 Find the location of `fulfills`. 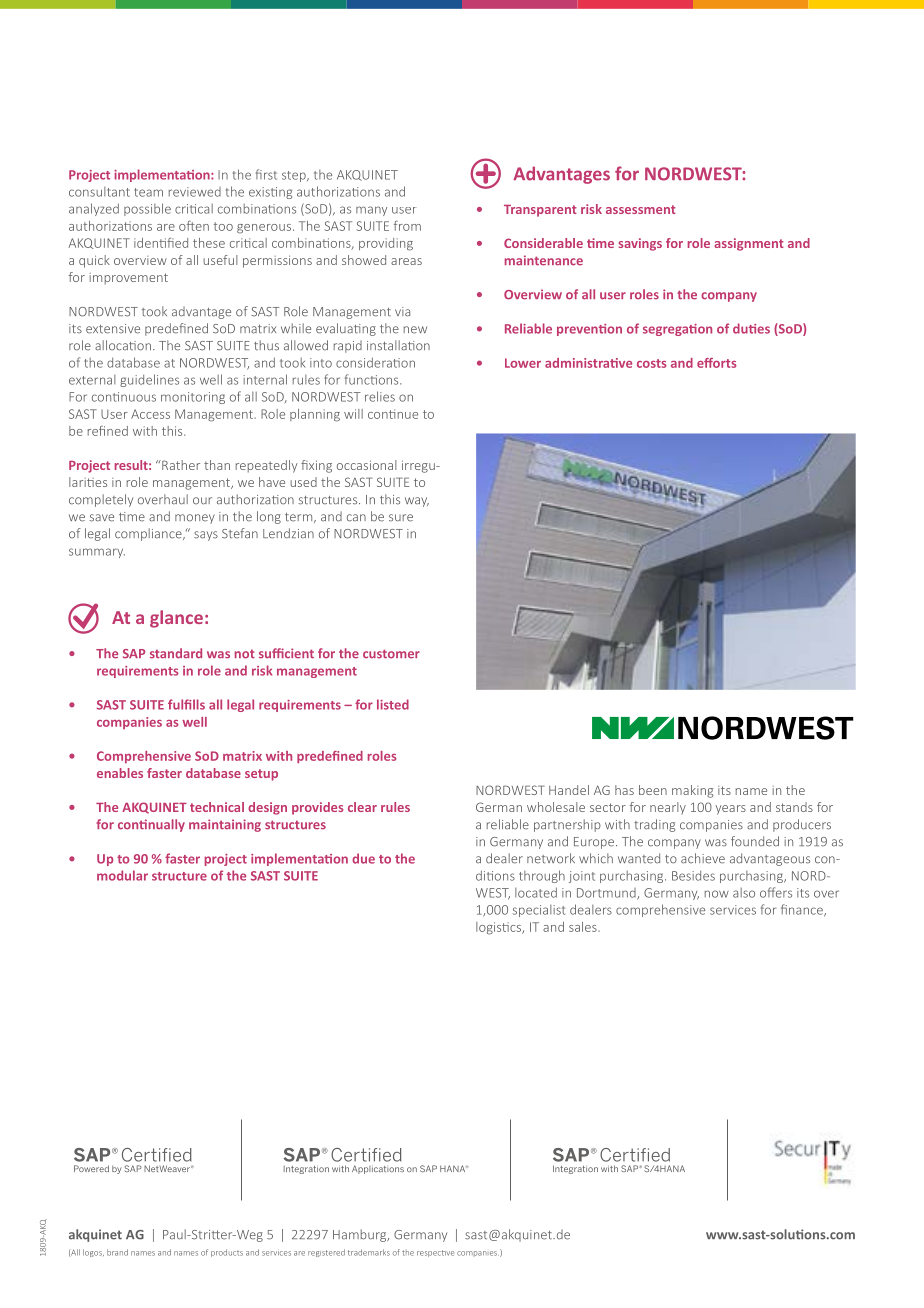

fulfills is located at coordinates (186, 704).
